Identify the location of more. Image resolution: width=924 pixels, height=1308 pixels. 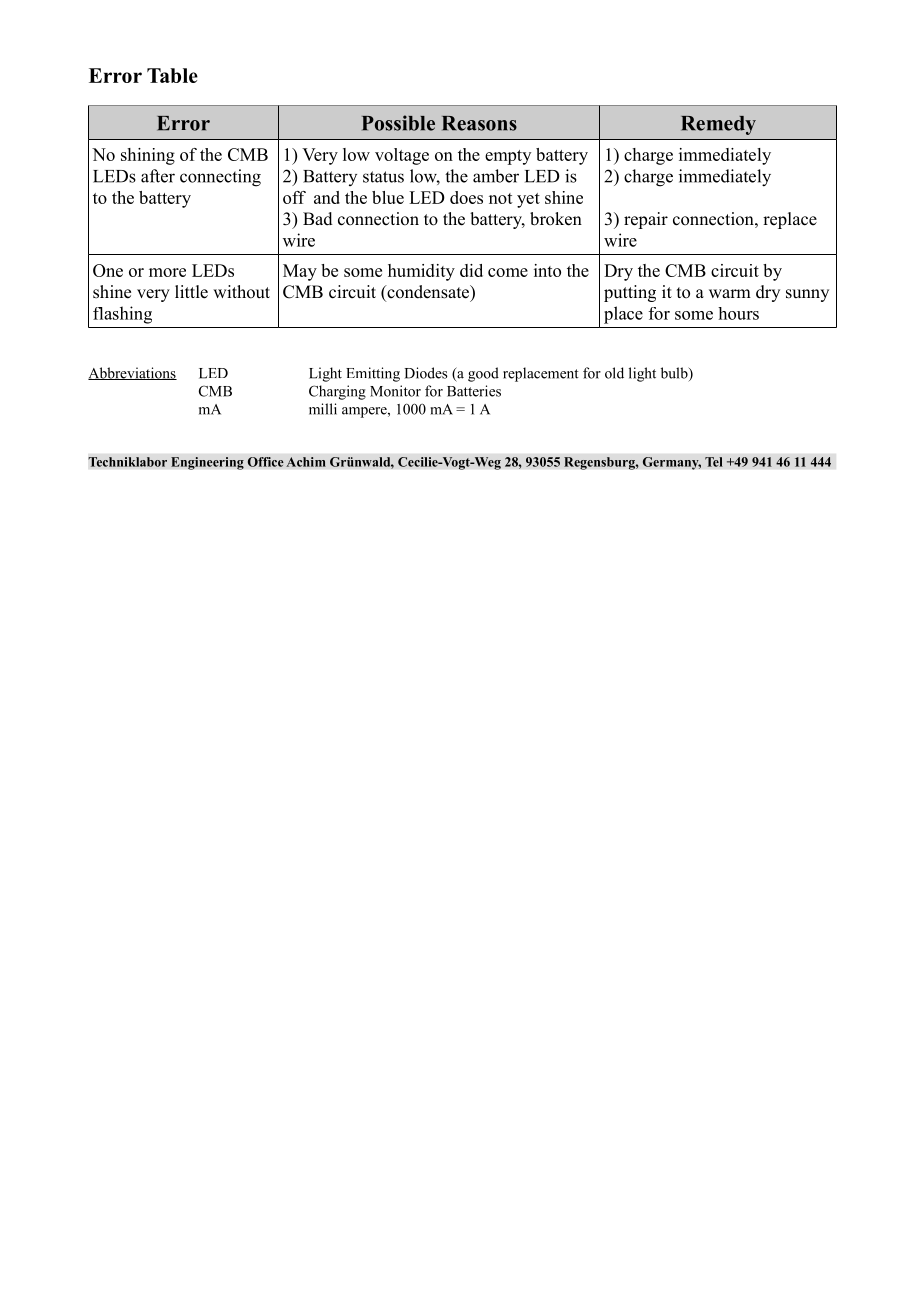
(167, 272).
